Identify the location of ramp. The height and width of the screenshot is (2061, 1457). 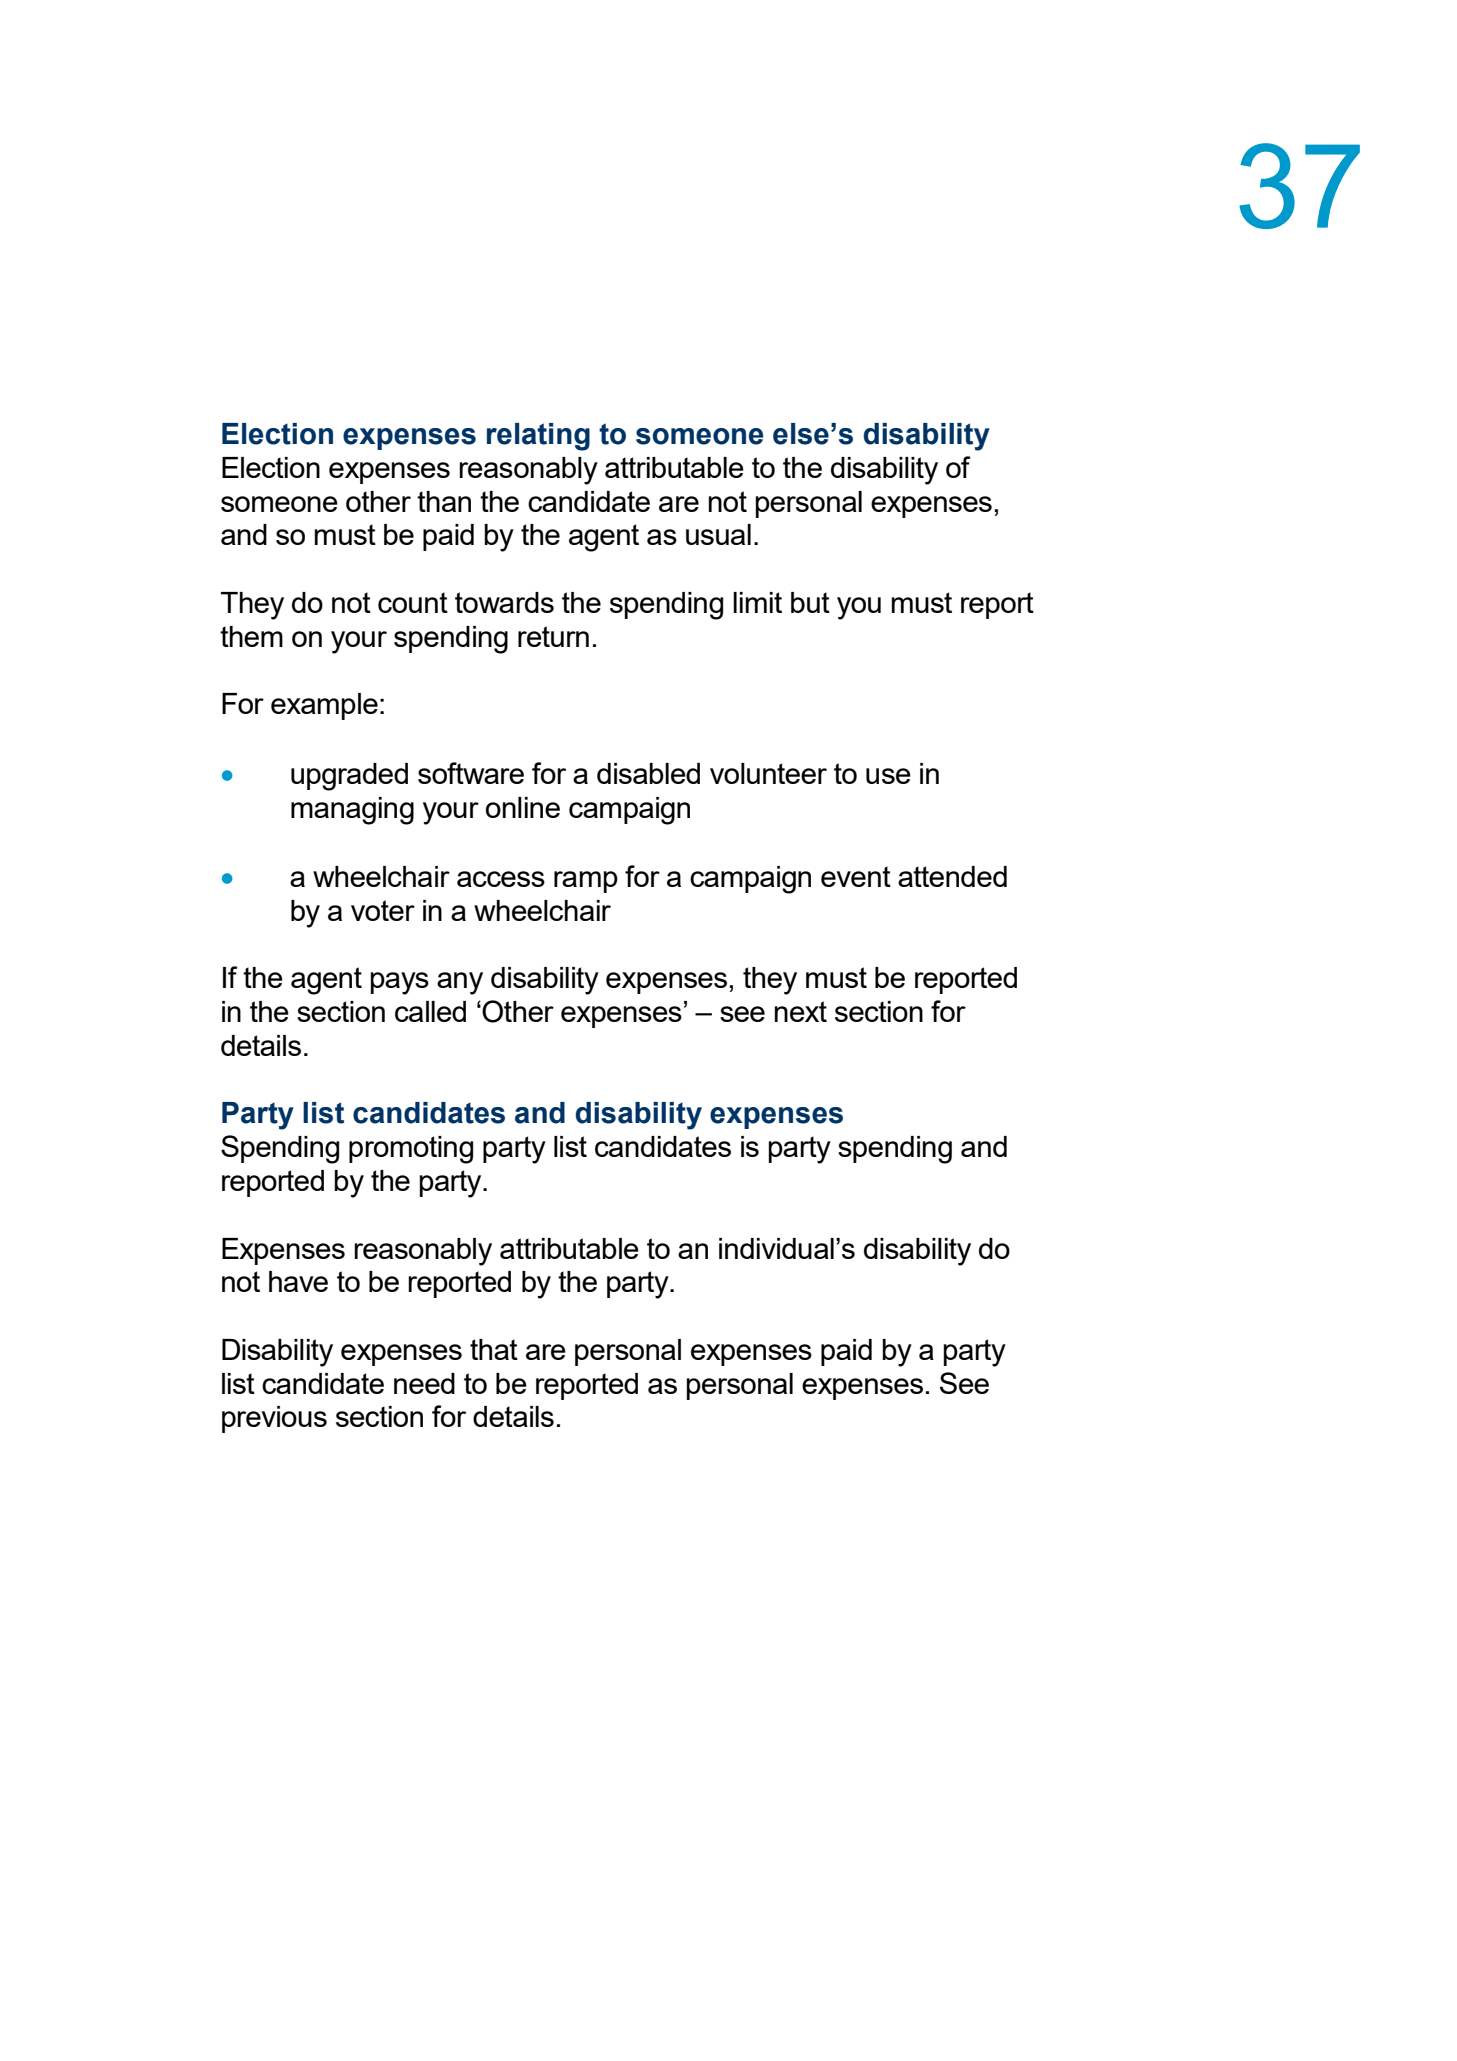
(586, 882).
